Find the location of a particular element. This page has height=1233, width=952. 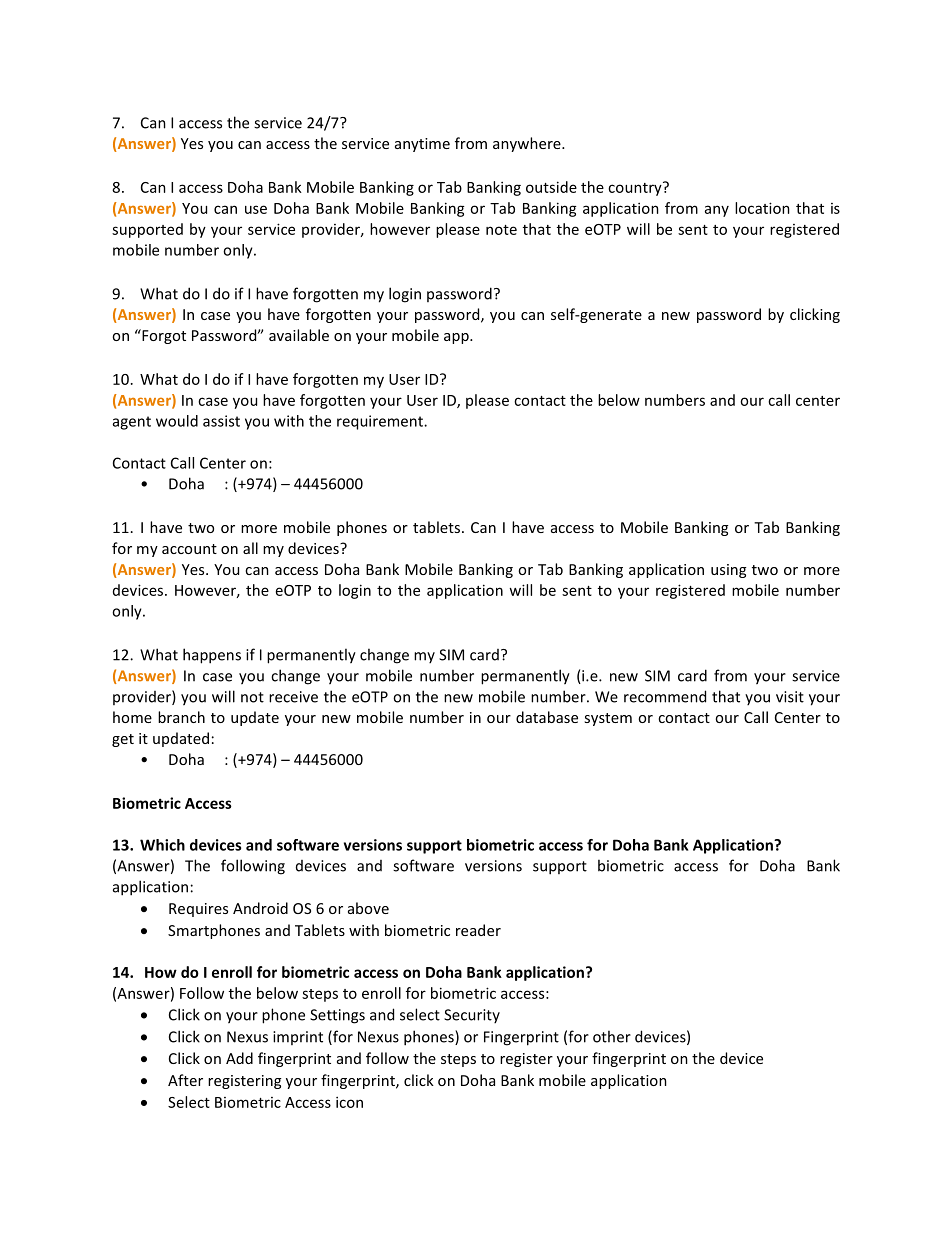

Which is located at coordinates (162, 845).
